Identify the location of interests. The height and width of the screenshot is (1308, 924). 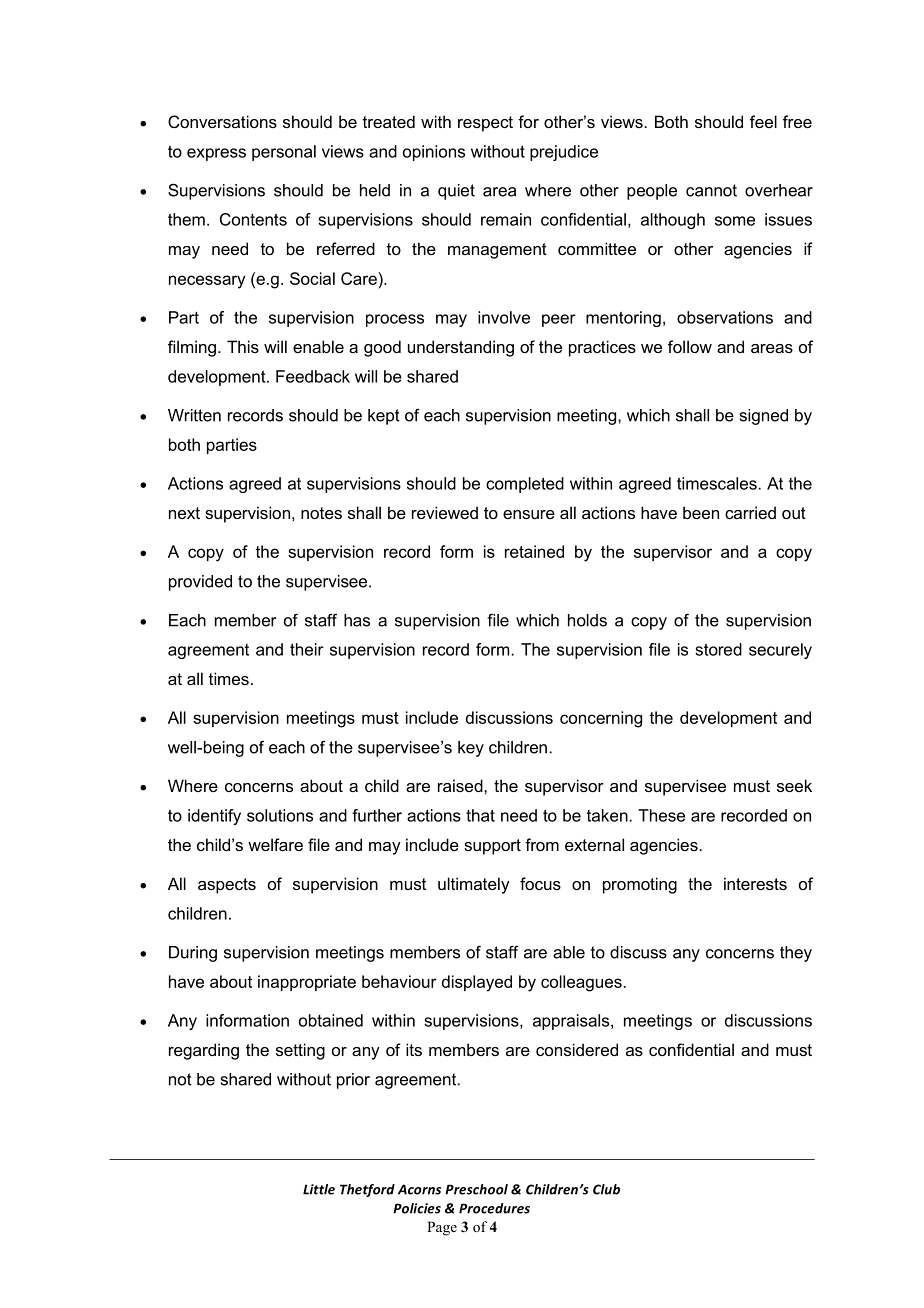
(755, 883).
